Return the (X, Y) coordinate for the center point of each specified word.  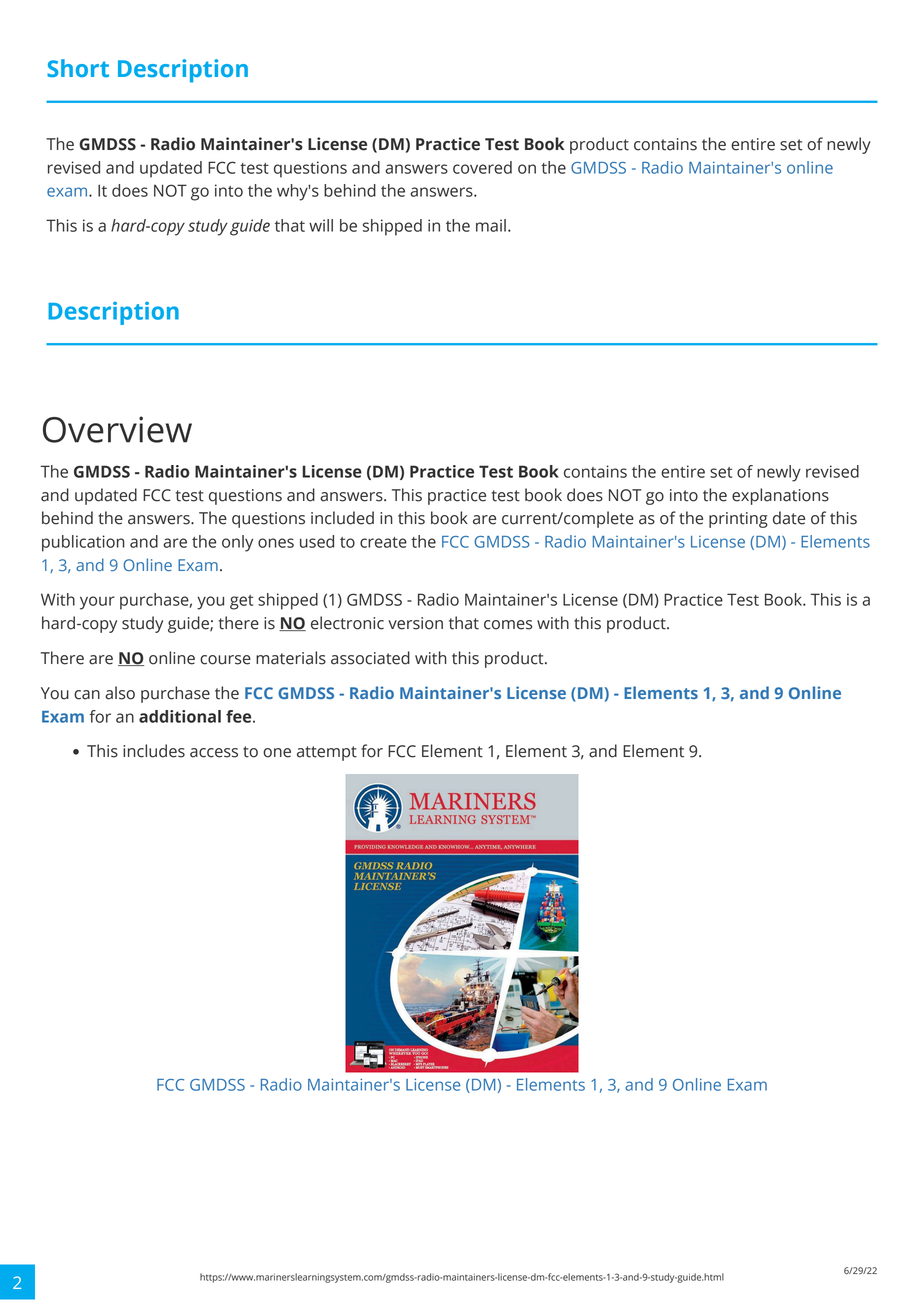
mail (491, 225)
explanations (780, 496)
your (97, 603)
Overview (117, 429)
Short (78, 68)
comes (508, 625)
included (342, 518)
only (237, 543)
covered (482, 167)
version (415, 623)
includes (154, 751)
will (321, 225)
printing (738, 520)
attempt (327, 753)
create (383, 542)
